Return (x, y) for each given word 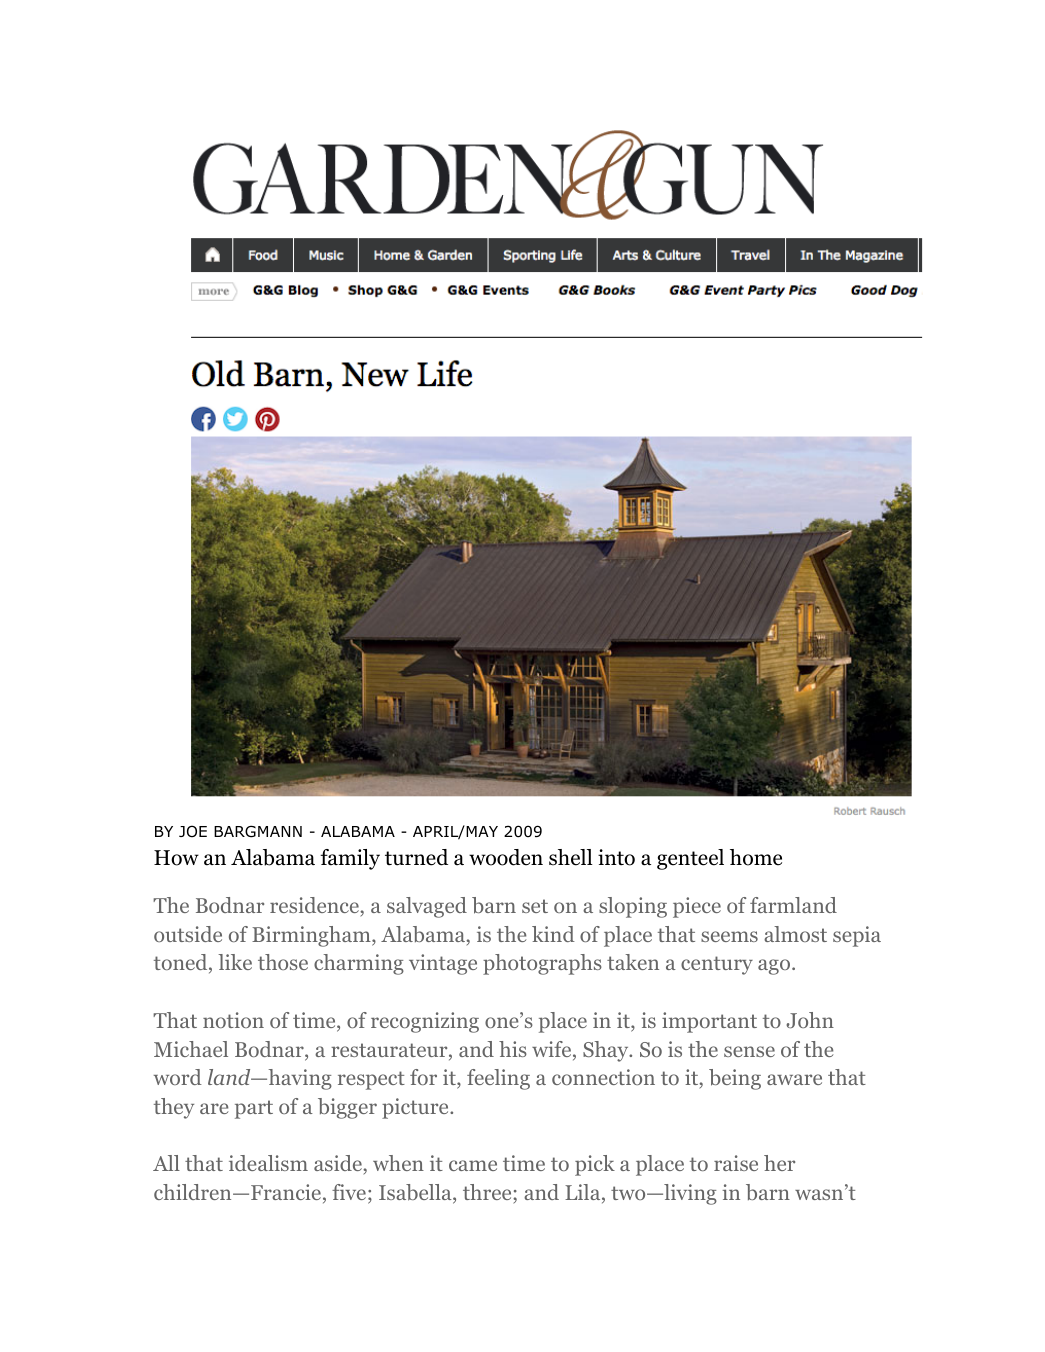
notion (233, 1020)
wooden (506, 857)
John (810, 1020)
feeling (498, 1079)
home (756, 857)
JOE (193, 831)
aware (794, 1079)
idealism (268, 1163)
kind (553, 934)
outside (188, 934)
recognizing (425, 1022)
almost (795, 934)
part (254, 1109)
